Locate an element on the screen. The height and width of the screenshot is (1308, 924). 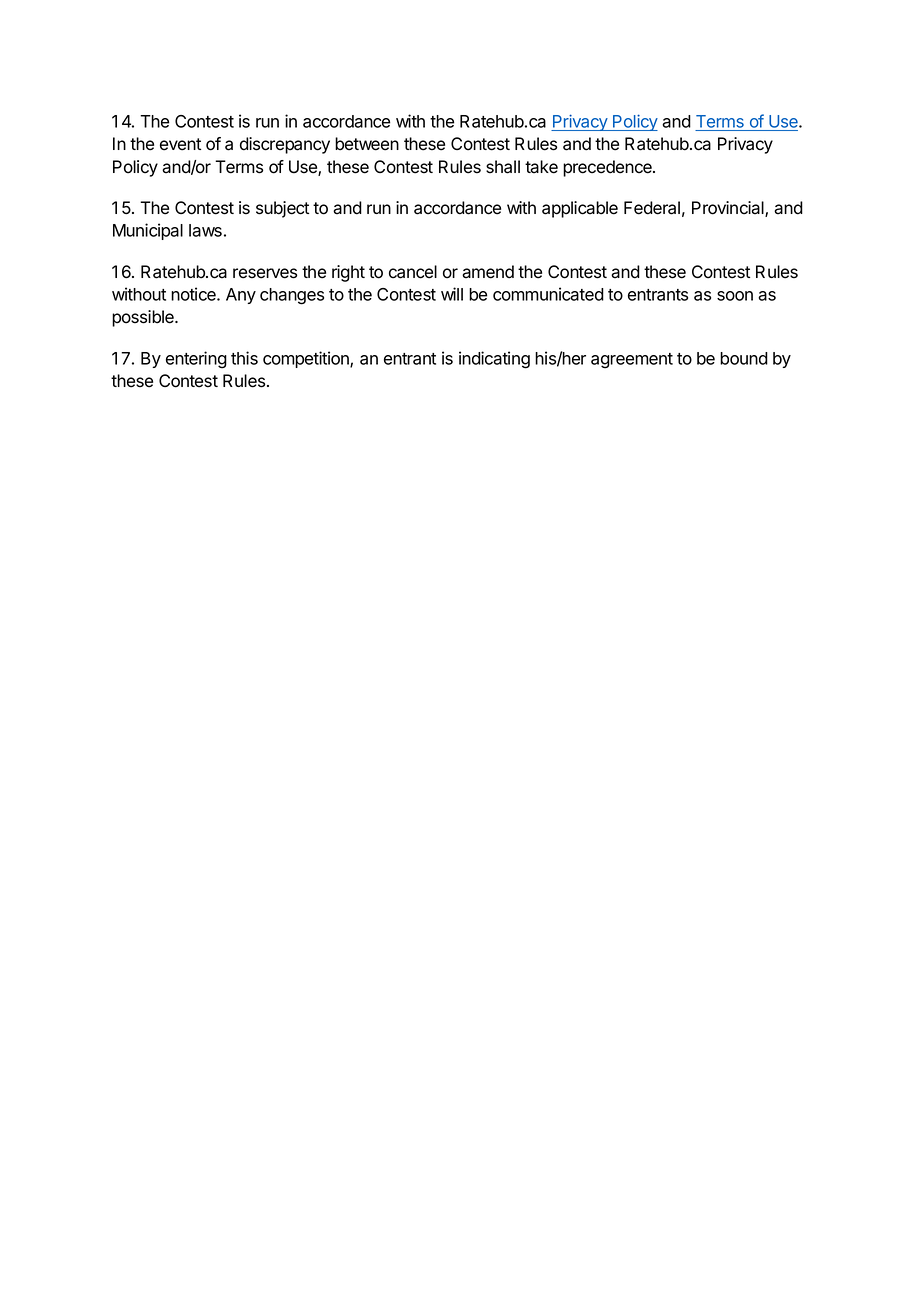
agreement is located at coordinates (632, 361).
